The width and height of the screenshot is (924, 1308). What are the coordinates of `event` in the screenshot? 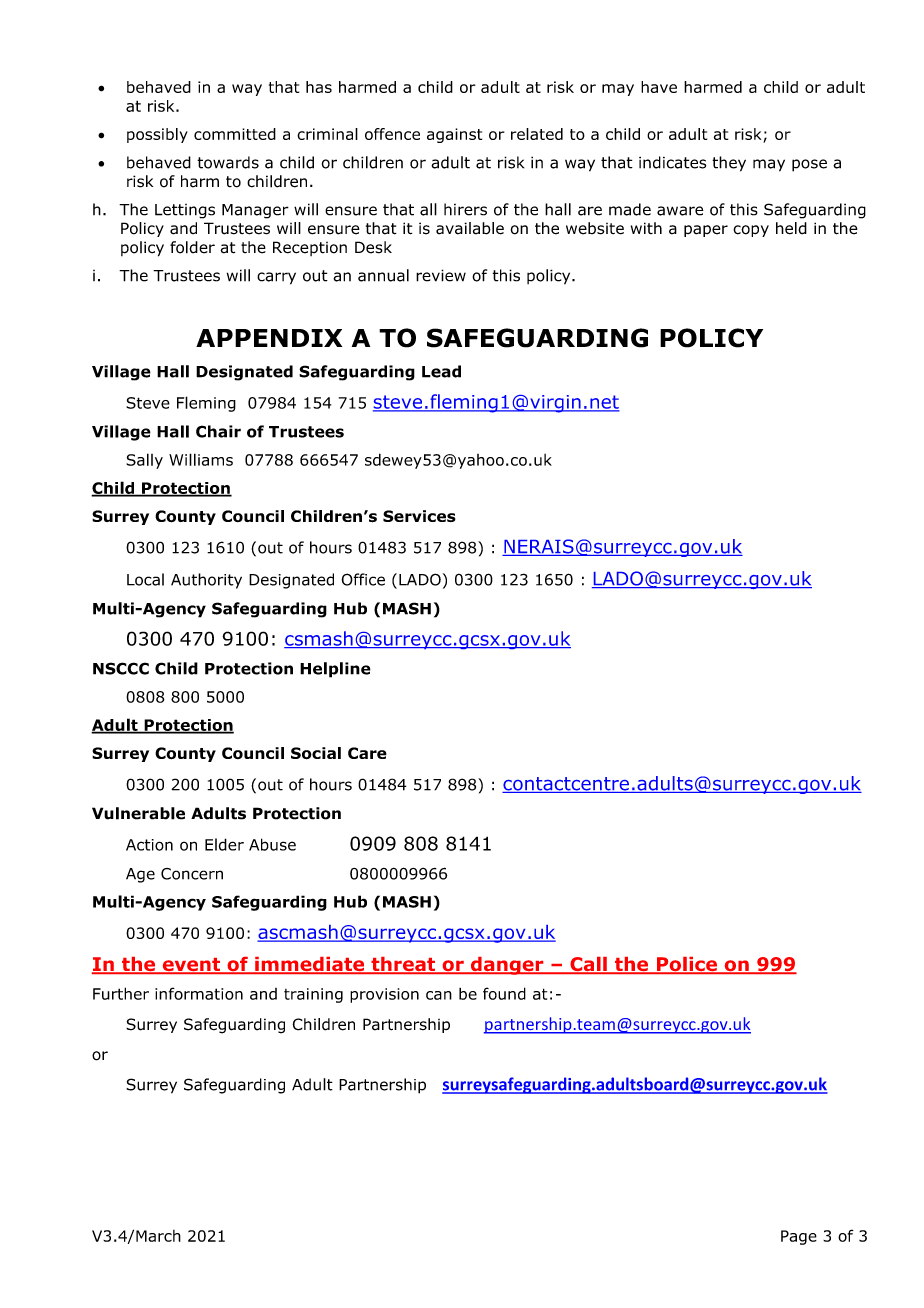 It's located at (191, 966).
